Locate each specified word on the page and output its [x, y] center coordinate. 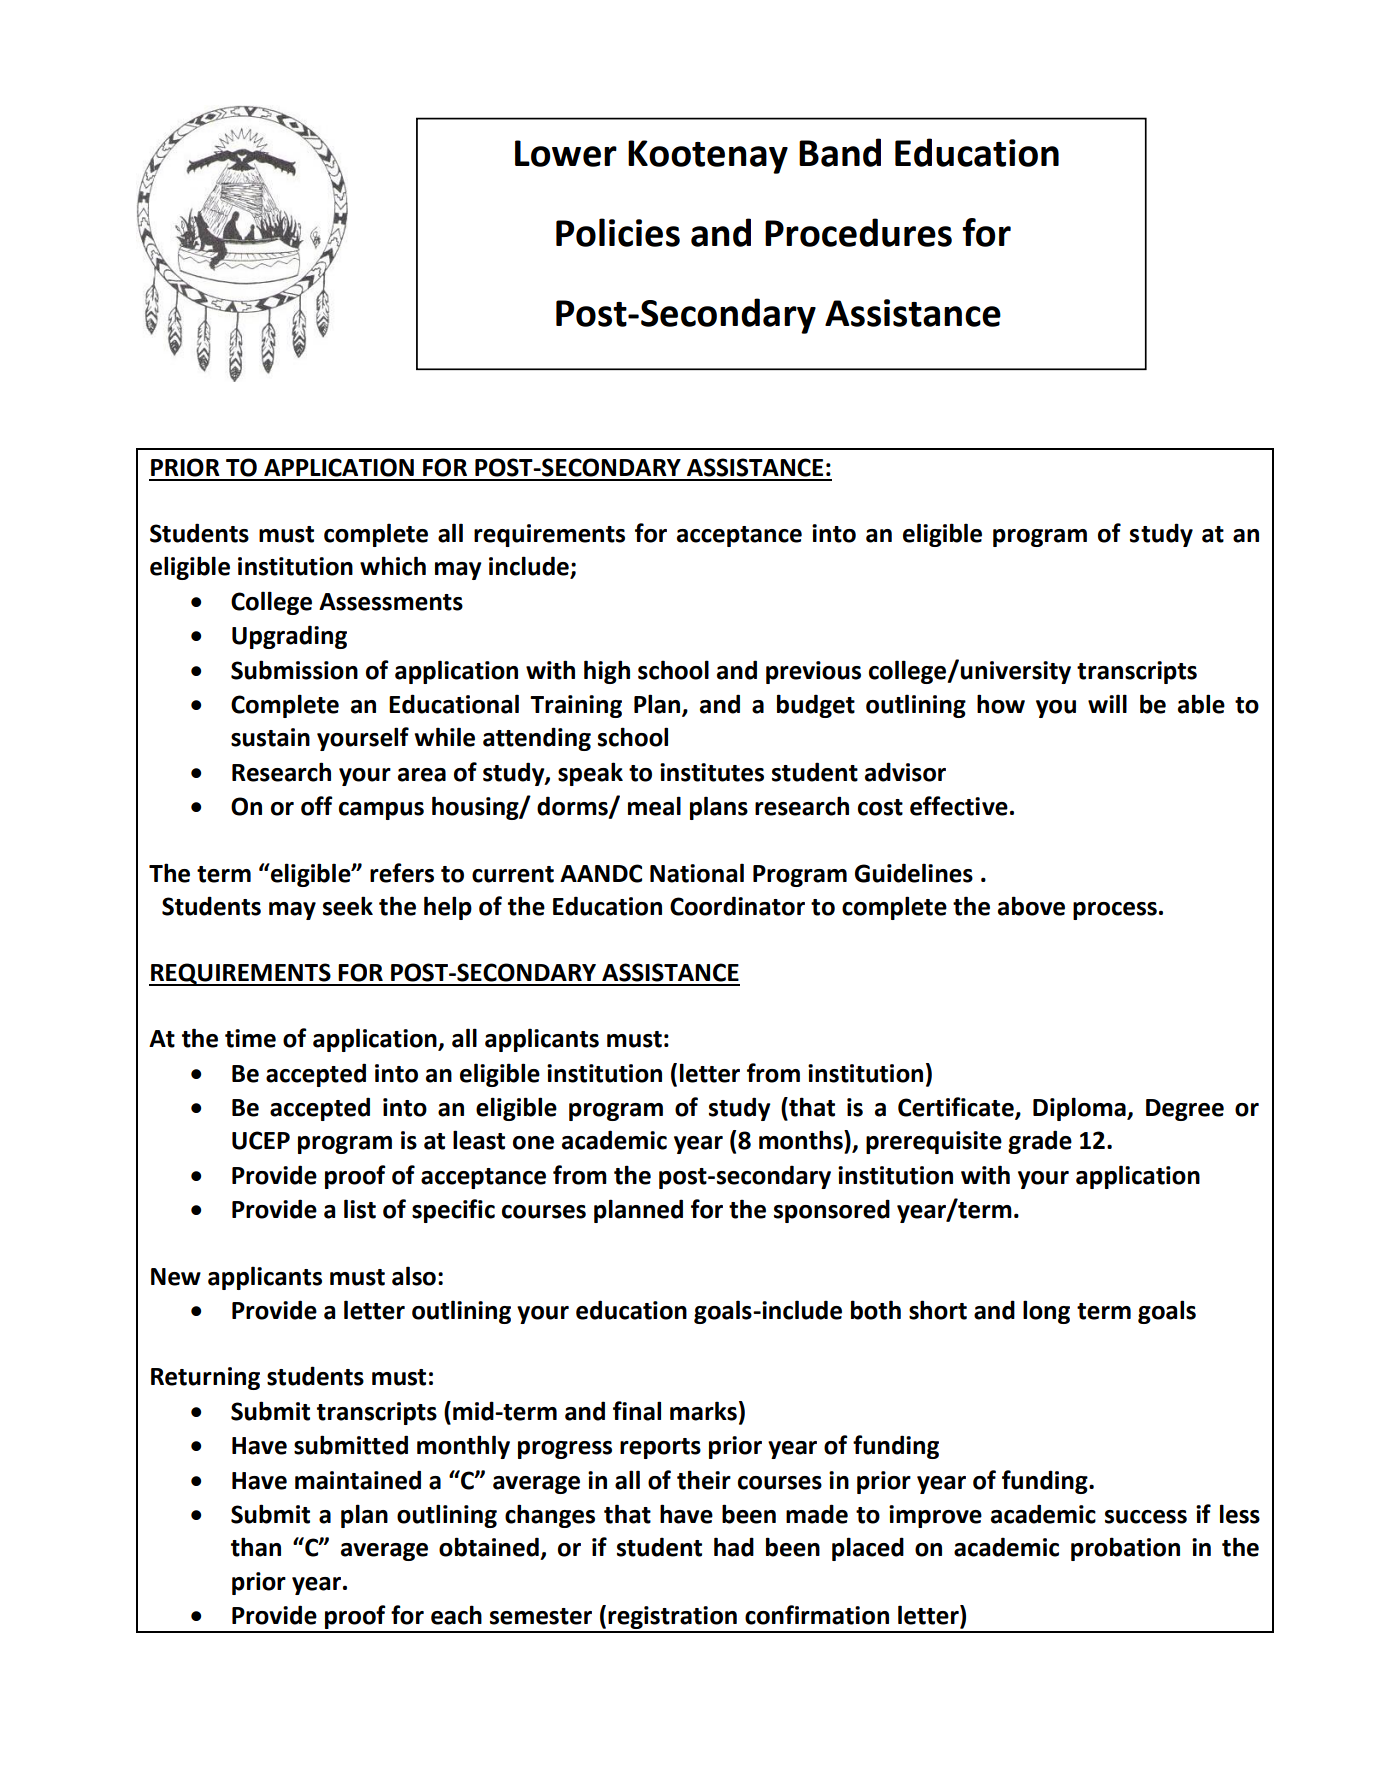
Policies [618, 232]
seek [348, 906]
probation [1125, 1549]
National [697, 873]
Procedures [858, 232]
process [1115, 911]
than [256, 1547]
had [734, 1547]
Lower [566, 153]
